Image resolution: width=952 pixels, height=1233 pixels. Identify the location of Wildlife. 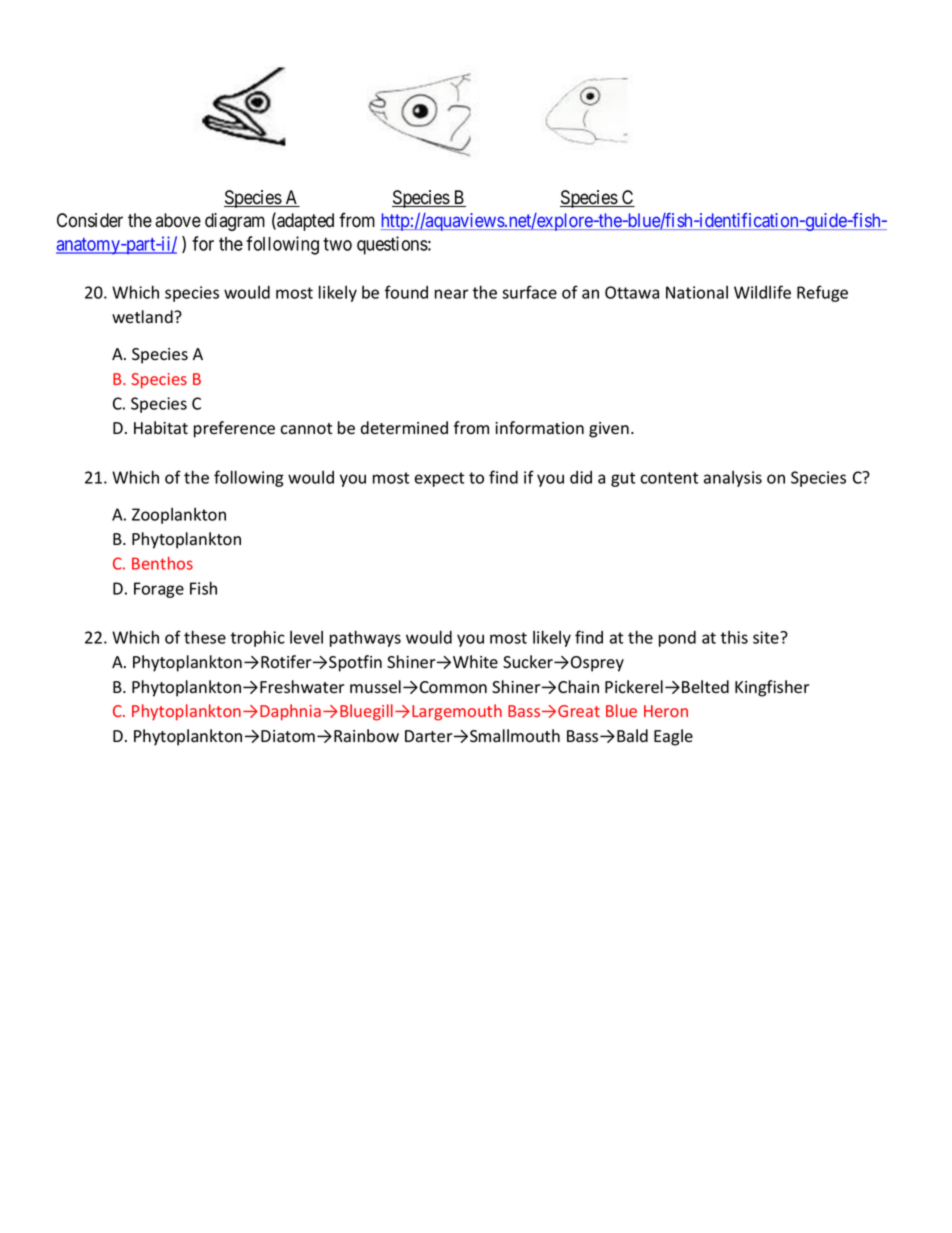
(762, 292).
